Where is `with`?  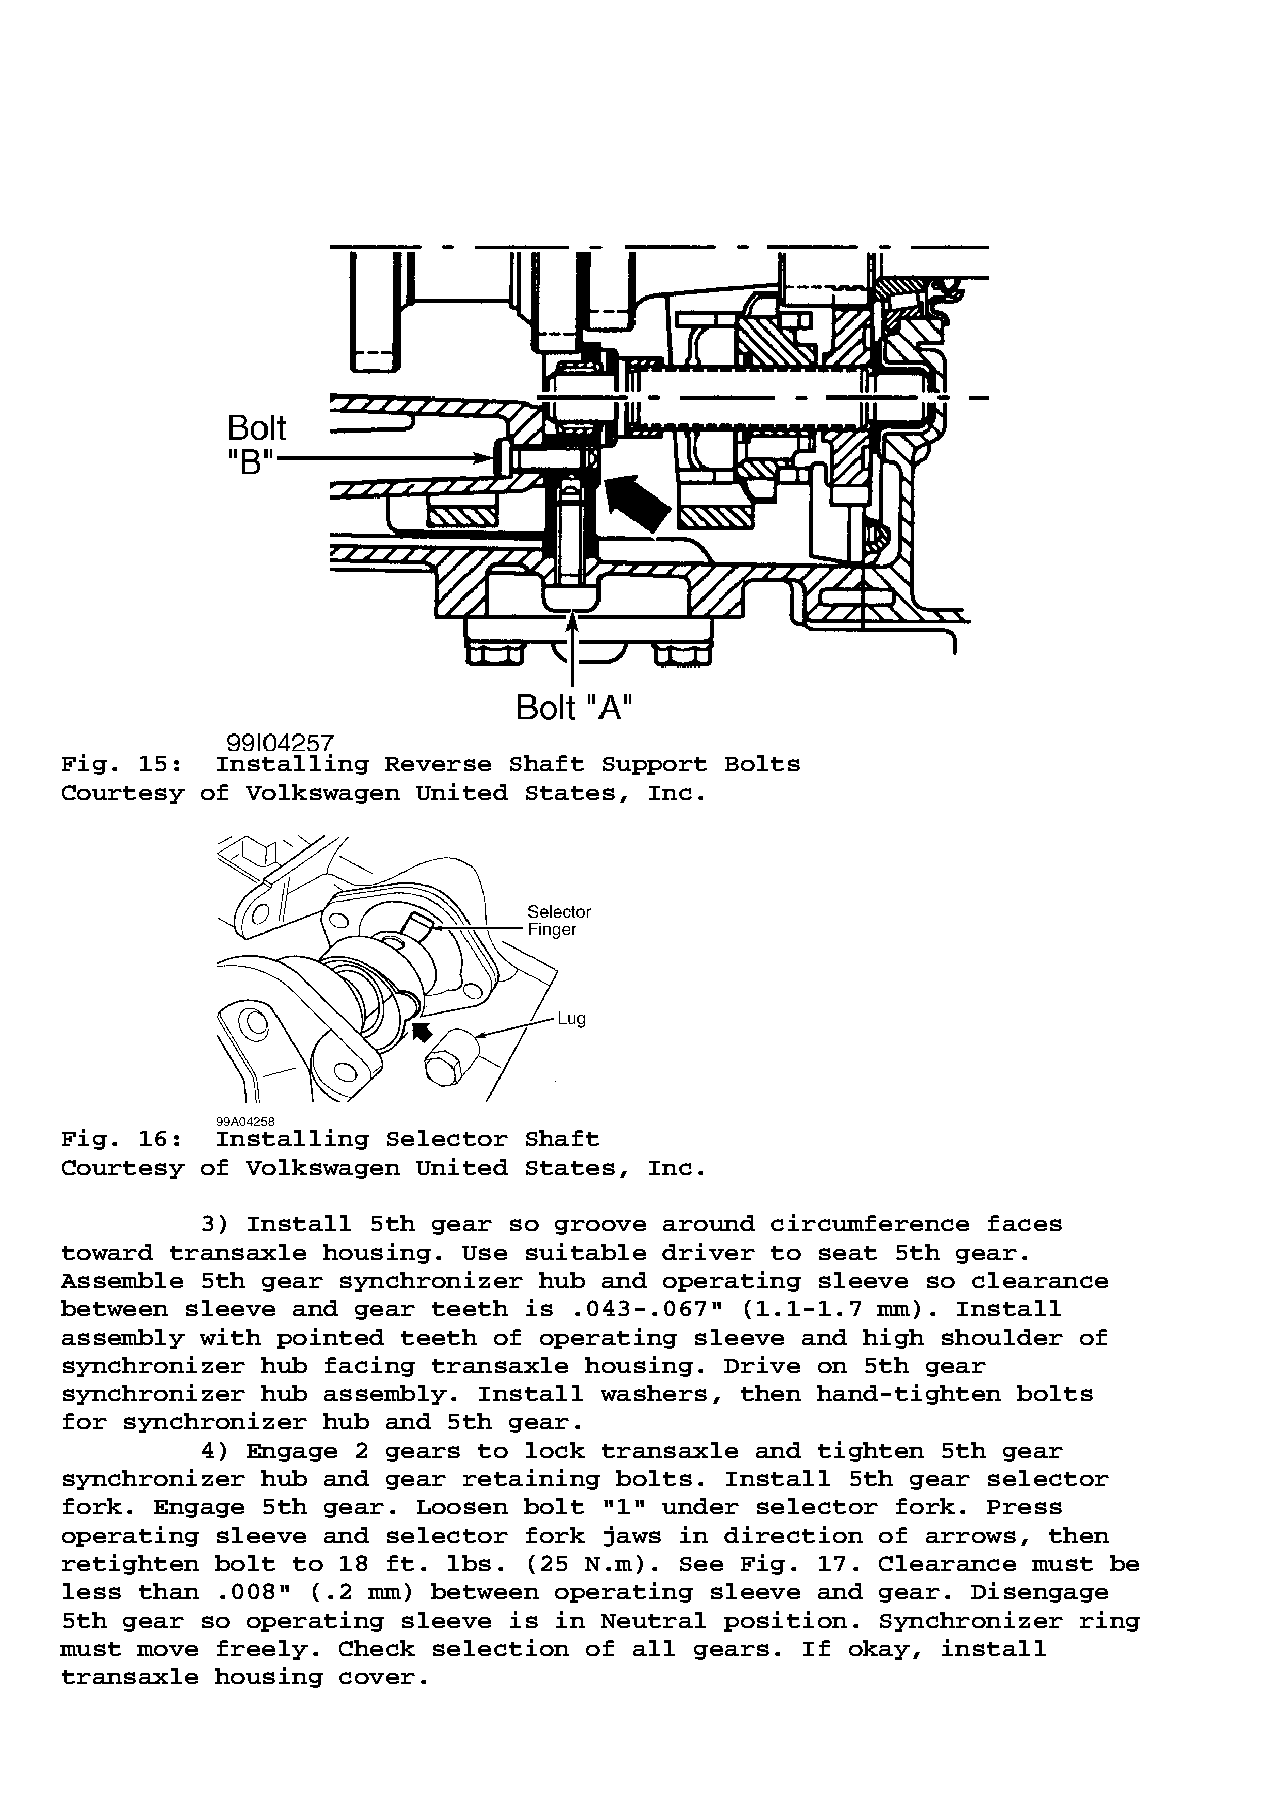
with is located at coordinates (230, 1336).
